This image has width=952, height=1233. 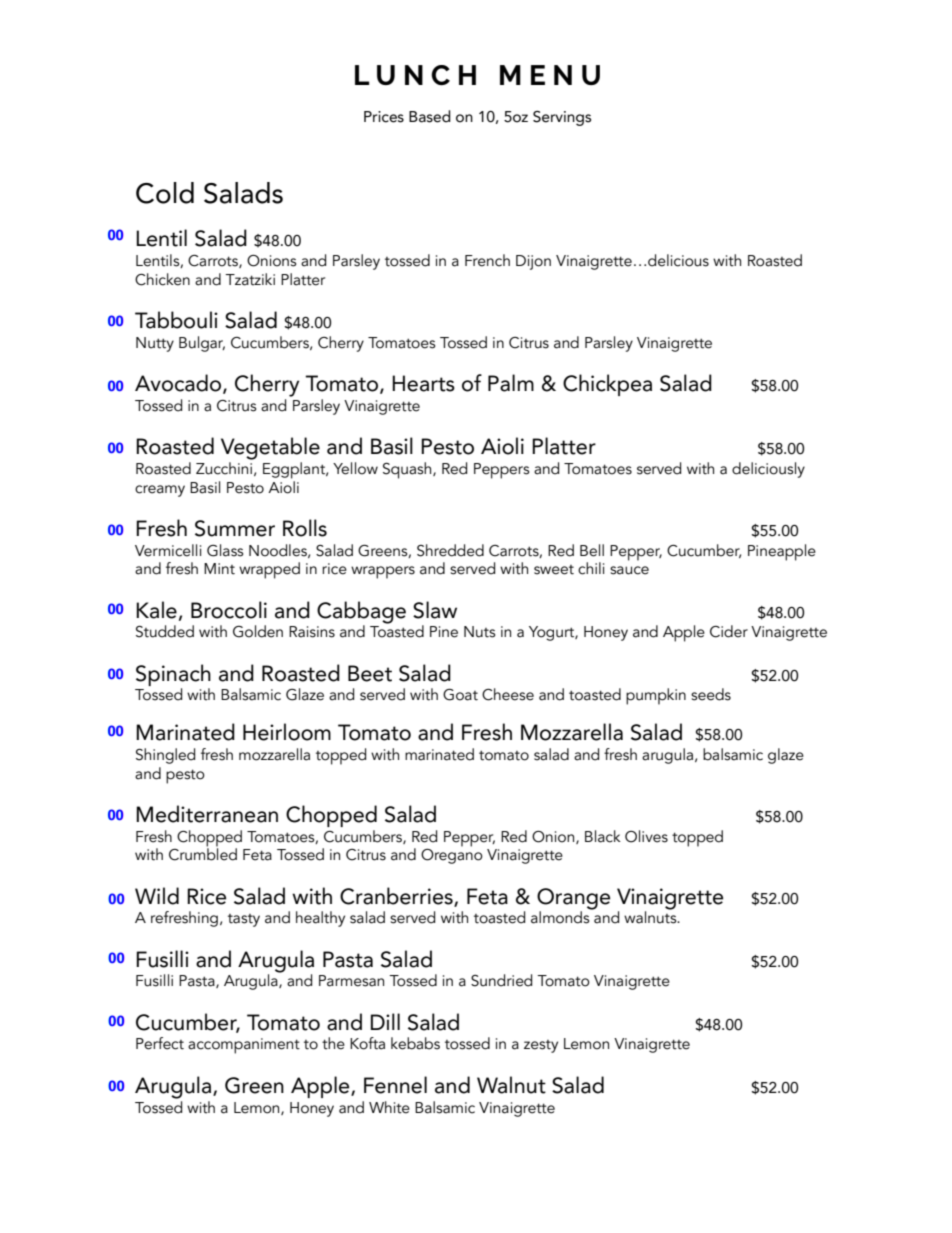 What do you see at coordinates (450, 550) in the image?
I see `Shredded` at bounding box center [450, 550].
